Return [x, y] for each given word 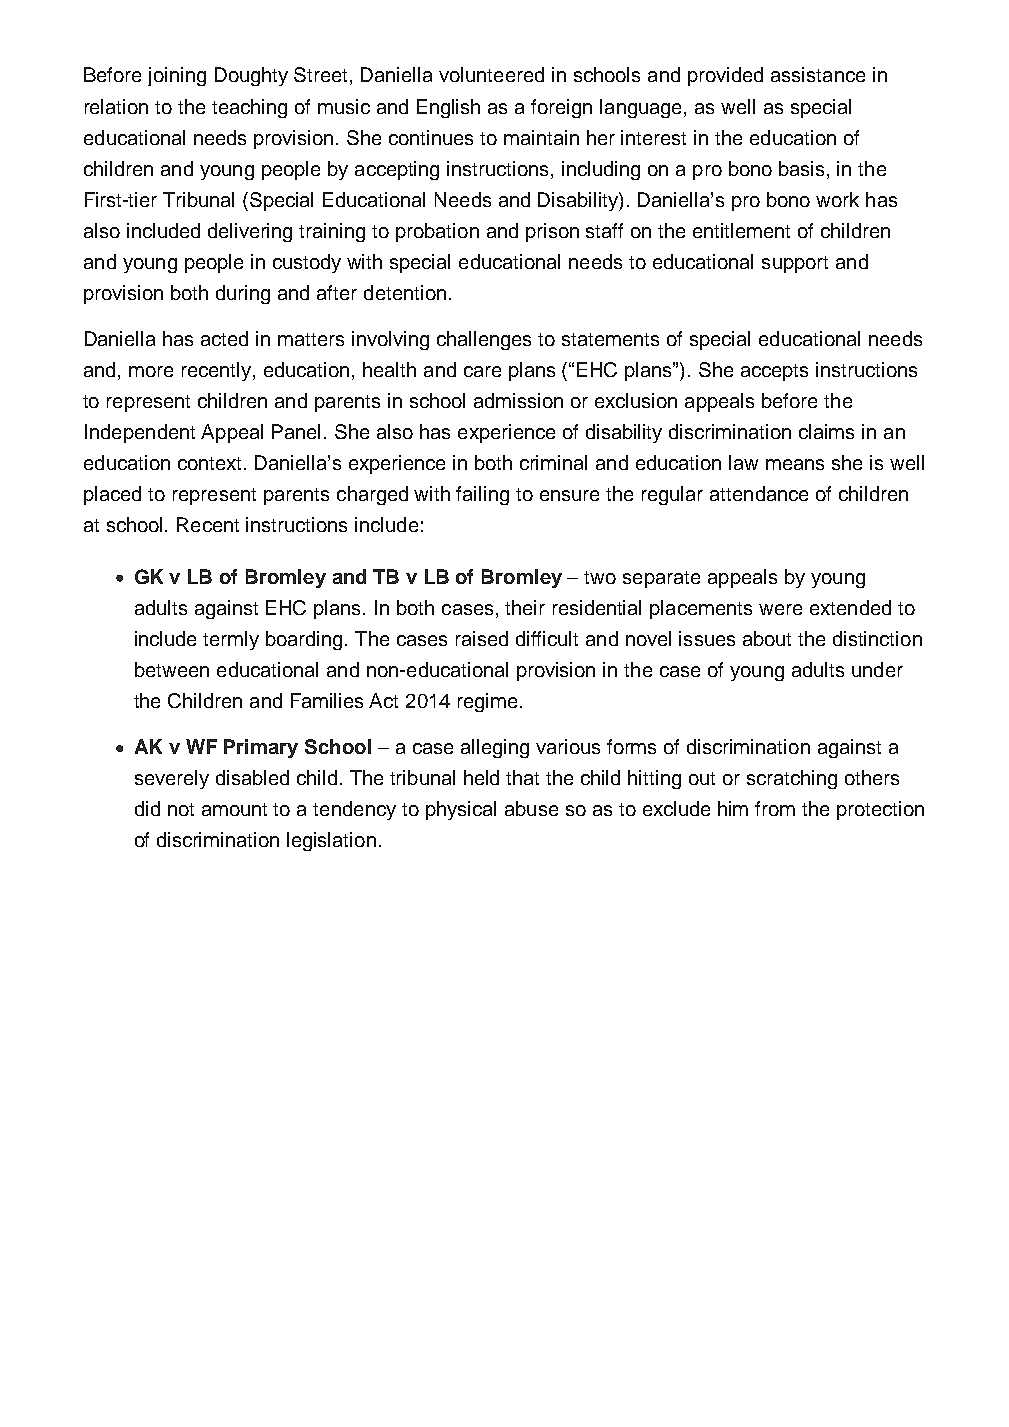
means [795, 464]
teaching [249, 108]
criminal [553, 462]
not [181, 809]
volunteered [491, 74]
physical [461, 810]
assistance [818, 74]
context [211, 463]
